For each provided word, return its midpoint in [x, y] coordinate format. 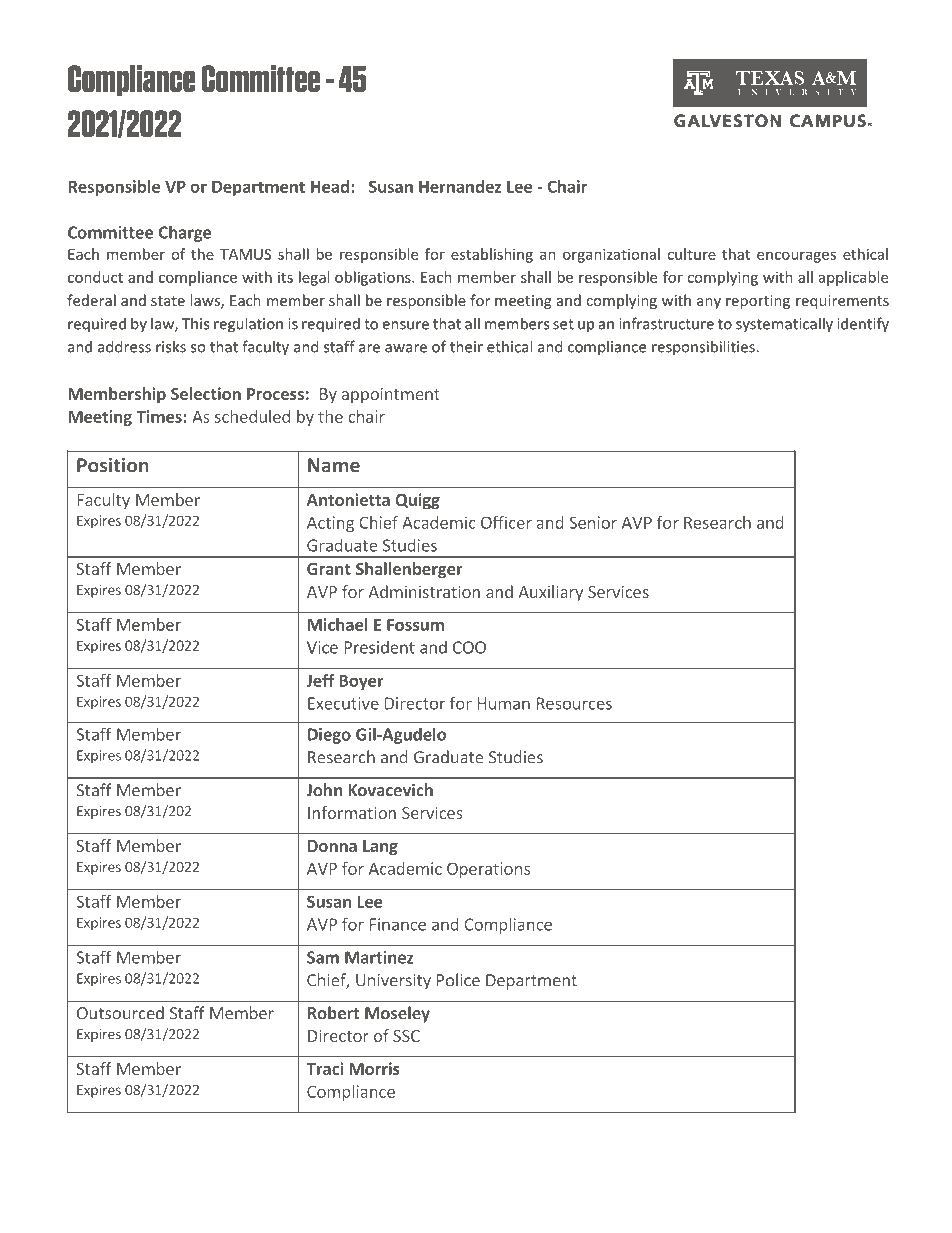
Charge [185, 233]
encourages [796, 257]
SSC [406, 1036]
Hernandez [460, 186]
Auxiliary [550, 593]
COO [469, 647]
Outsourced [120, 1013]
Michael [337, 624]
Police [458, 980]
